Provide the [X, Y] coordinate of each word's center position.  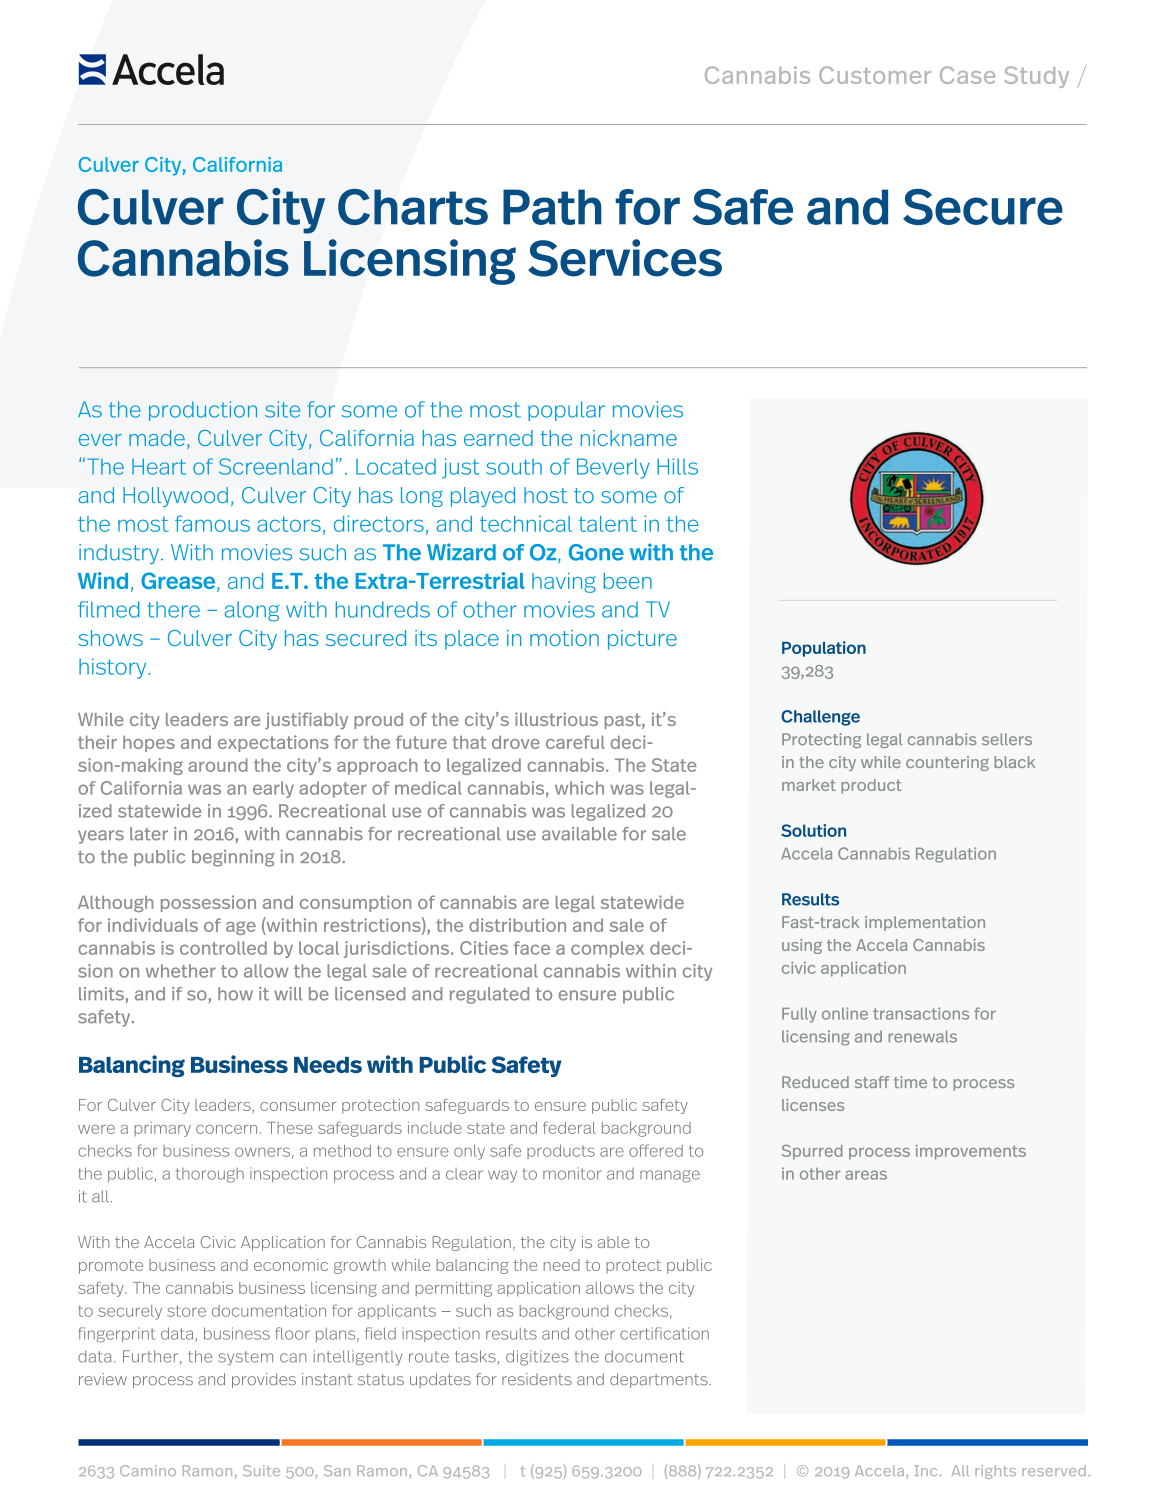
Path [552, 207]
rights [995, 1472]
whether [181, 971]
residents [537, 1379]
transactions [921, 1013]
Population [824, 649]
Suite [261, 1470]
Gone [596, 552]
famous [212, 523]
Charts [413, 207]
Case [967, 75]
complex [607, 949]
